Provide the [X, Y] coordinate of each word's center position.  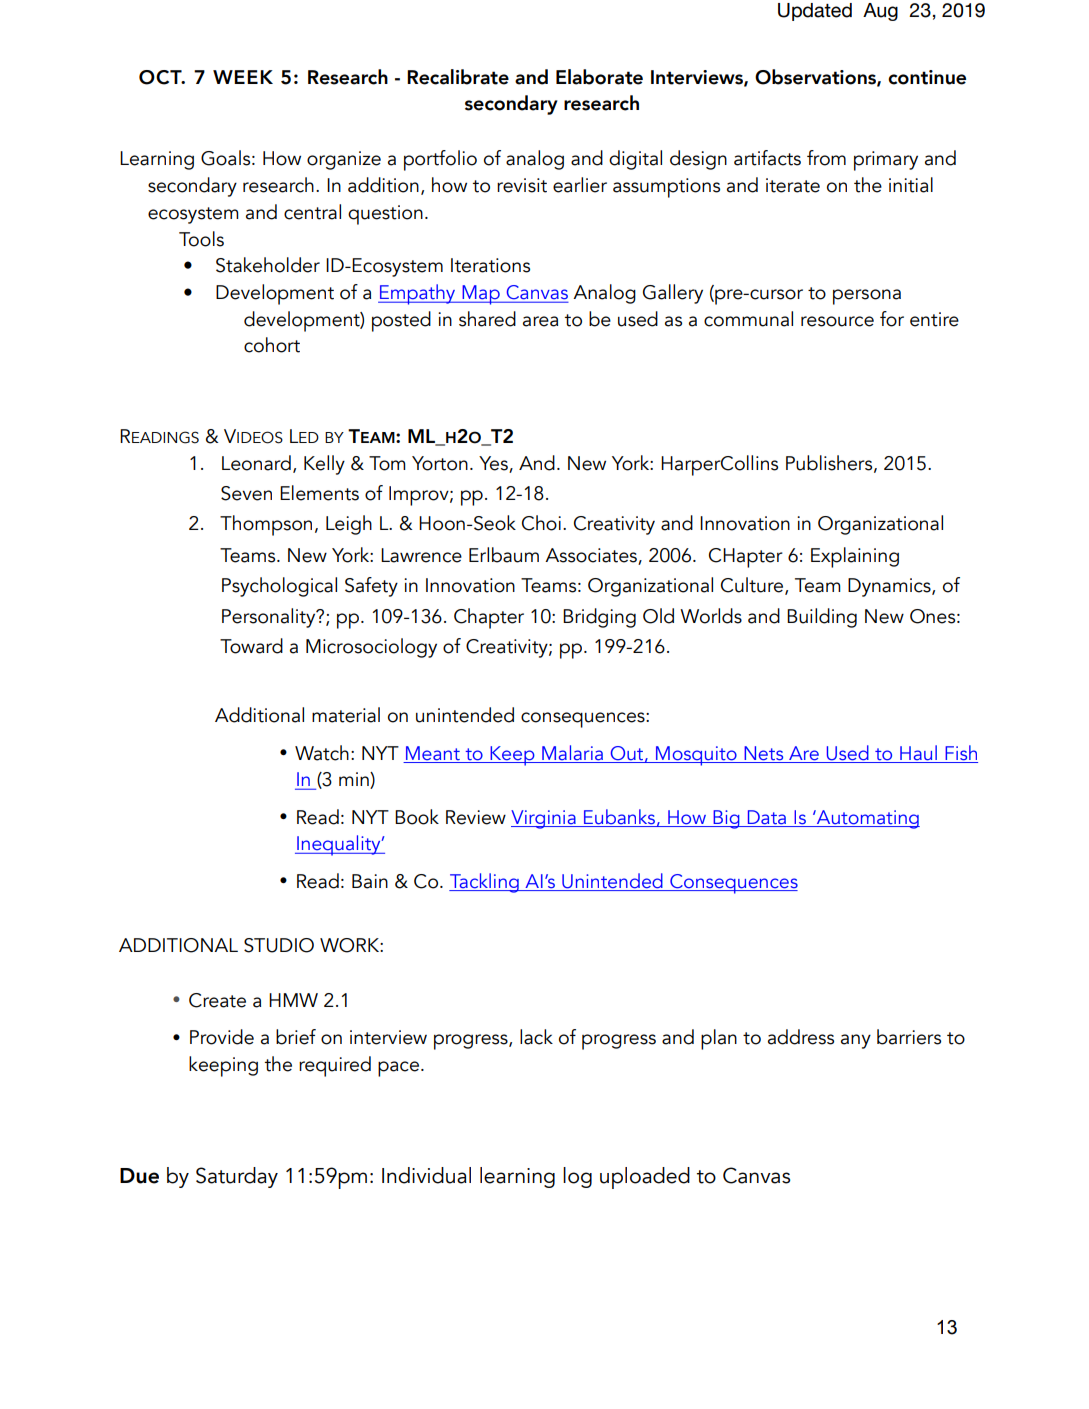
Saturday [237, 1177]
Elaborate [599, 77]
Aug [880, 12]
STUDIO [279, 945]
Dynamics [890, 587]
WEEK [243, 77]
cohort [272, 345]
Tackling [485, 883]
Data [767, 817]
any [856, 1041]
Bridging [599, 618]
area [540, 321]
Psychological [279, 587]
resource [837, 321]
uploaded [645, 1178]
